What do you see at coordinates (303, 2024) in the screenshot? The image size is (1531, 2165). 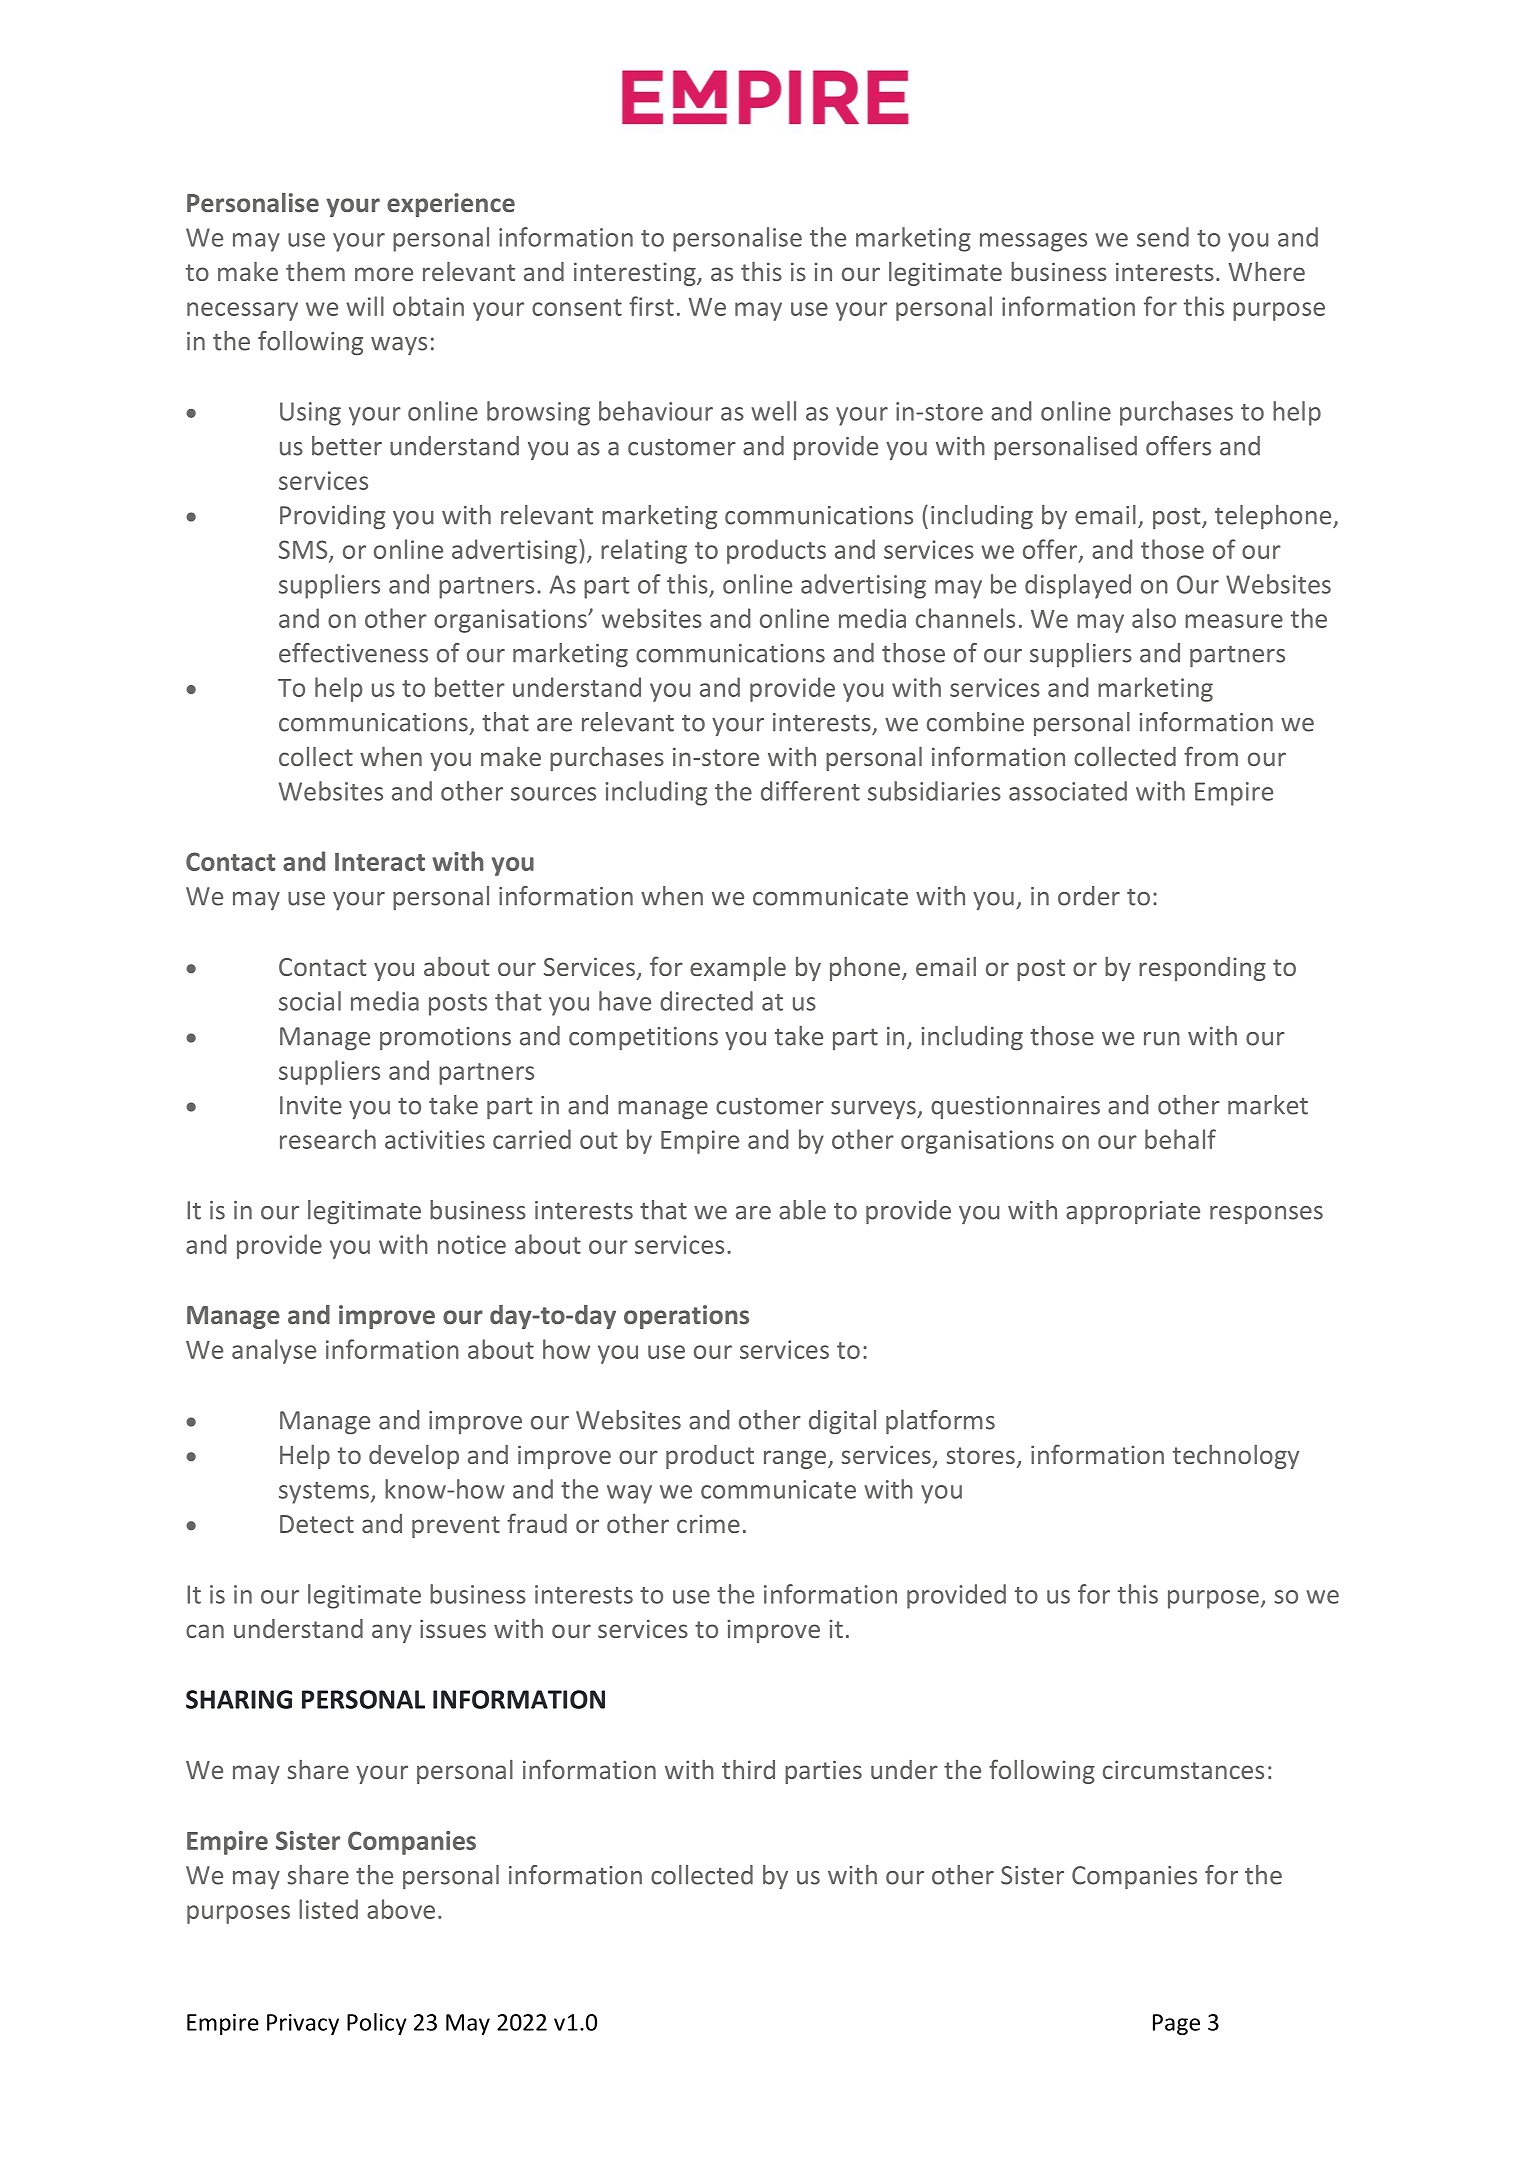 I see `Privacy` at bounding box center [303, 2024].
